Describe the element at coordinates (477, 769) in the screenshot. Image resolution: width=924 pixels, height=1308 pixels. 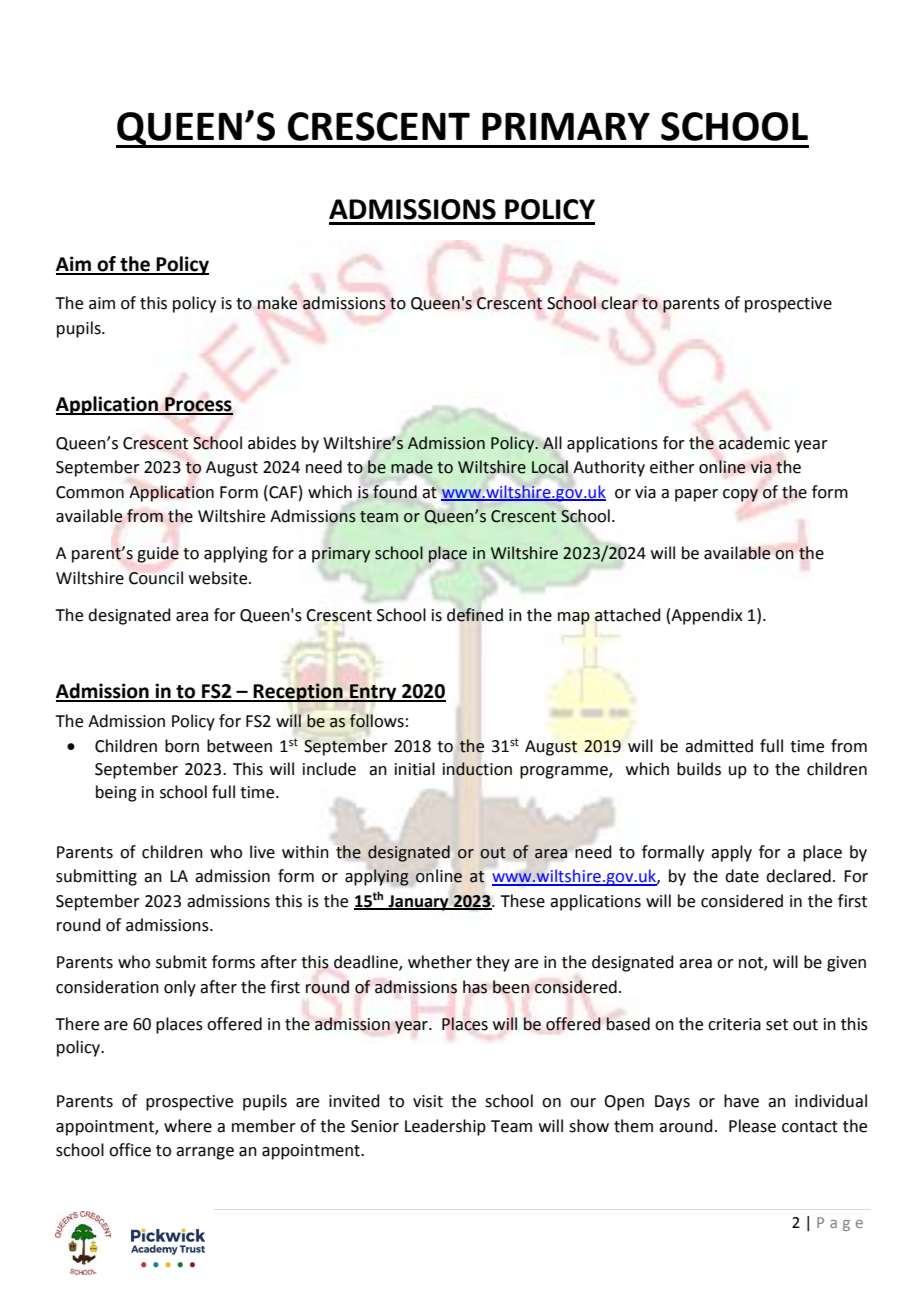
I see `induction` at that location.
